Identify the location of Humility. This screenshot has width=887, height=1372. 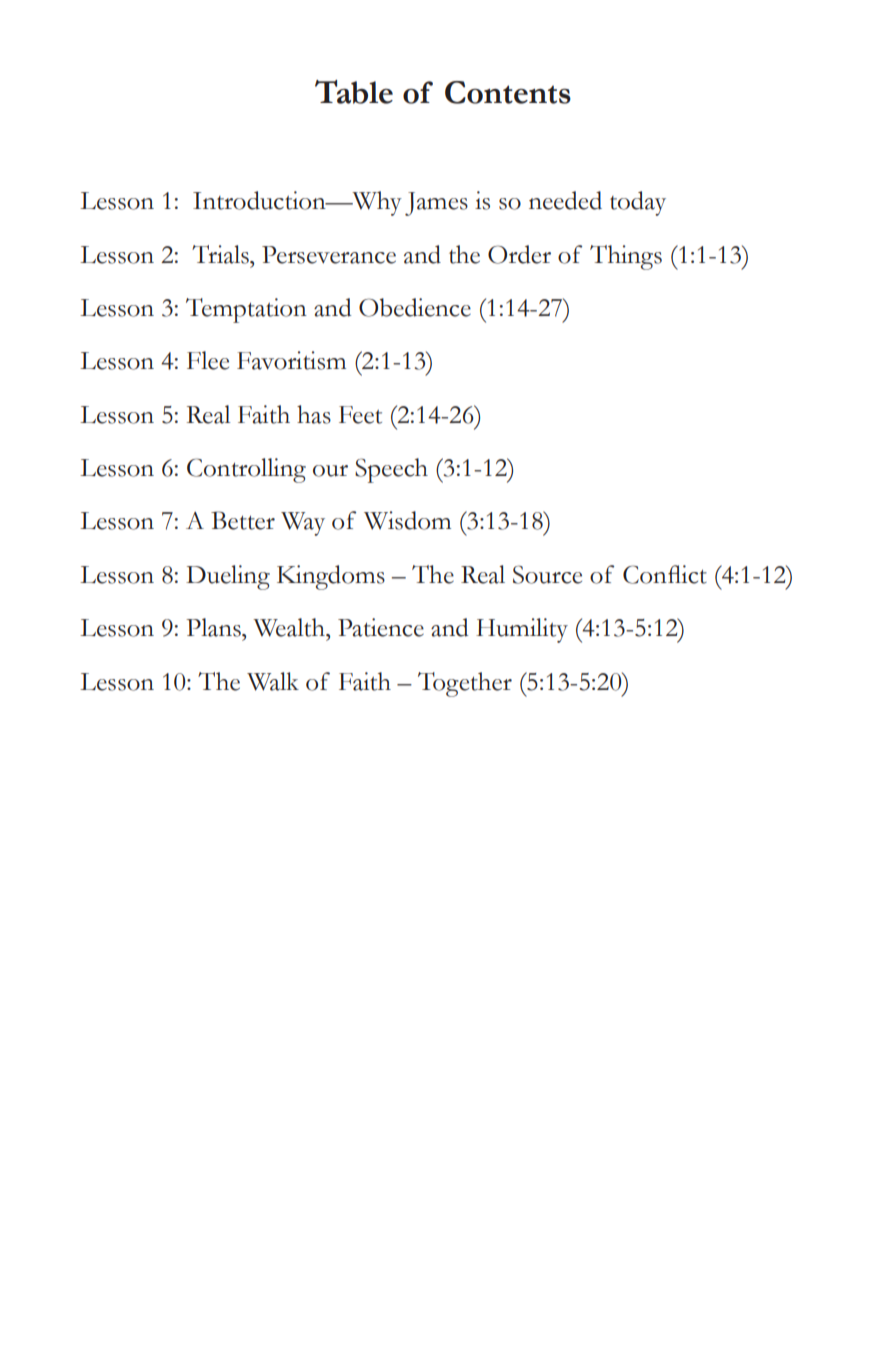
(522, 630).
